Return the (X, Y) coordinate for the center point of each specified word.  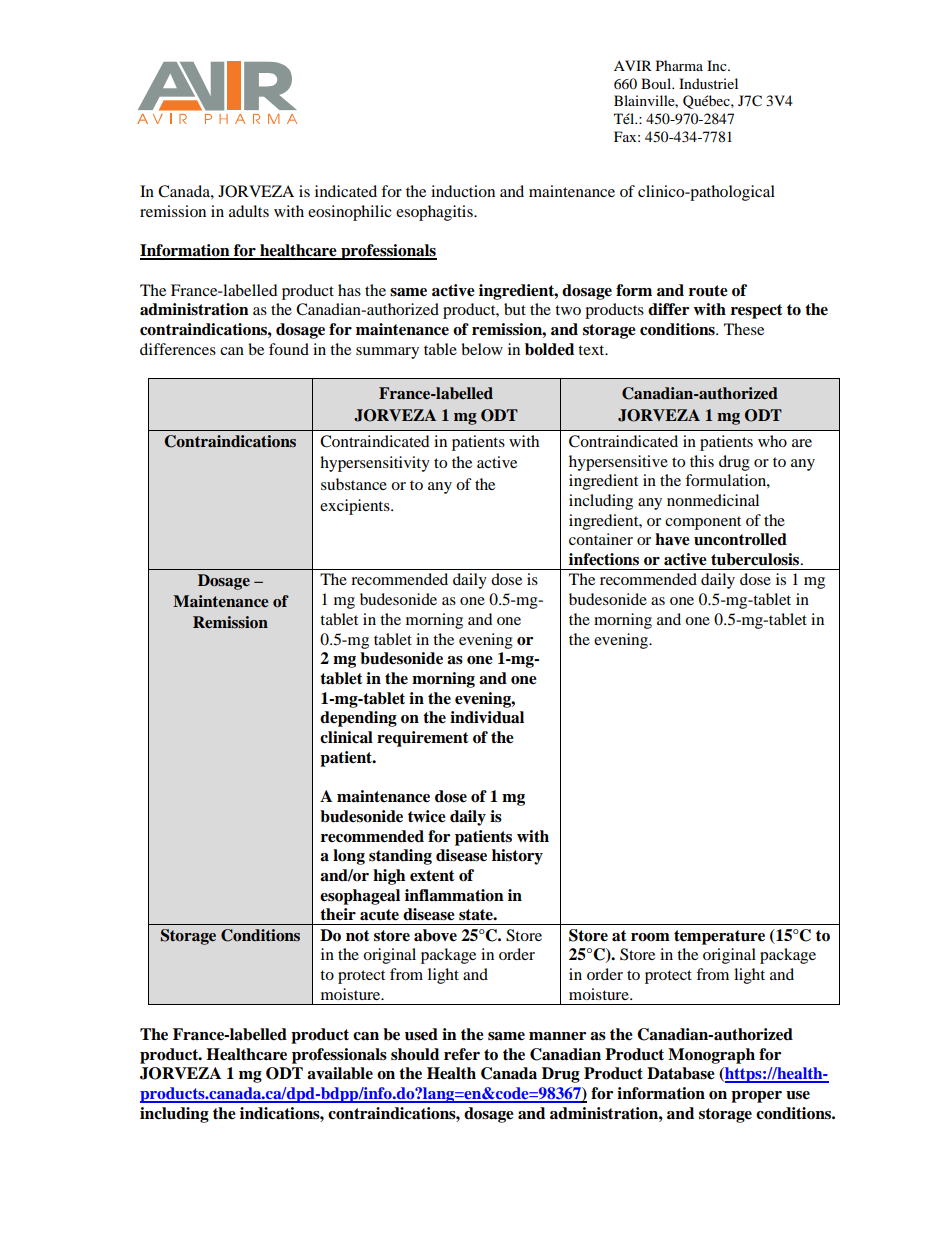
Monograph (711, 1056)
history (517, 857)
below (482, 349)
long (349, 857)
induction (463, 191)
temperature (719, 937)
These (744, 329)
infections (604, 559)
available (340, 1073)
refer (462, 1054)
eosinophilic (350, 213)
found (289, 349)
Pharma (679, 65)
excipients (356, 507)
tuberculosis (756, 559)
